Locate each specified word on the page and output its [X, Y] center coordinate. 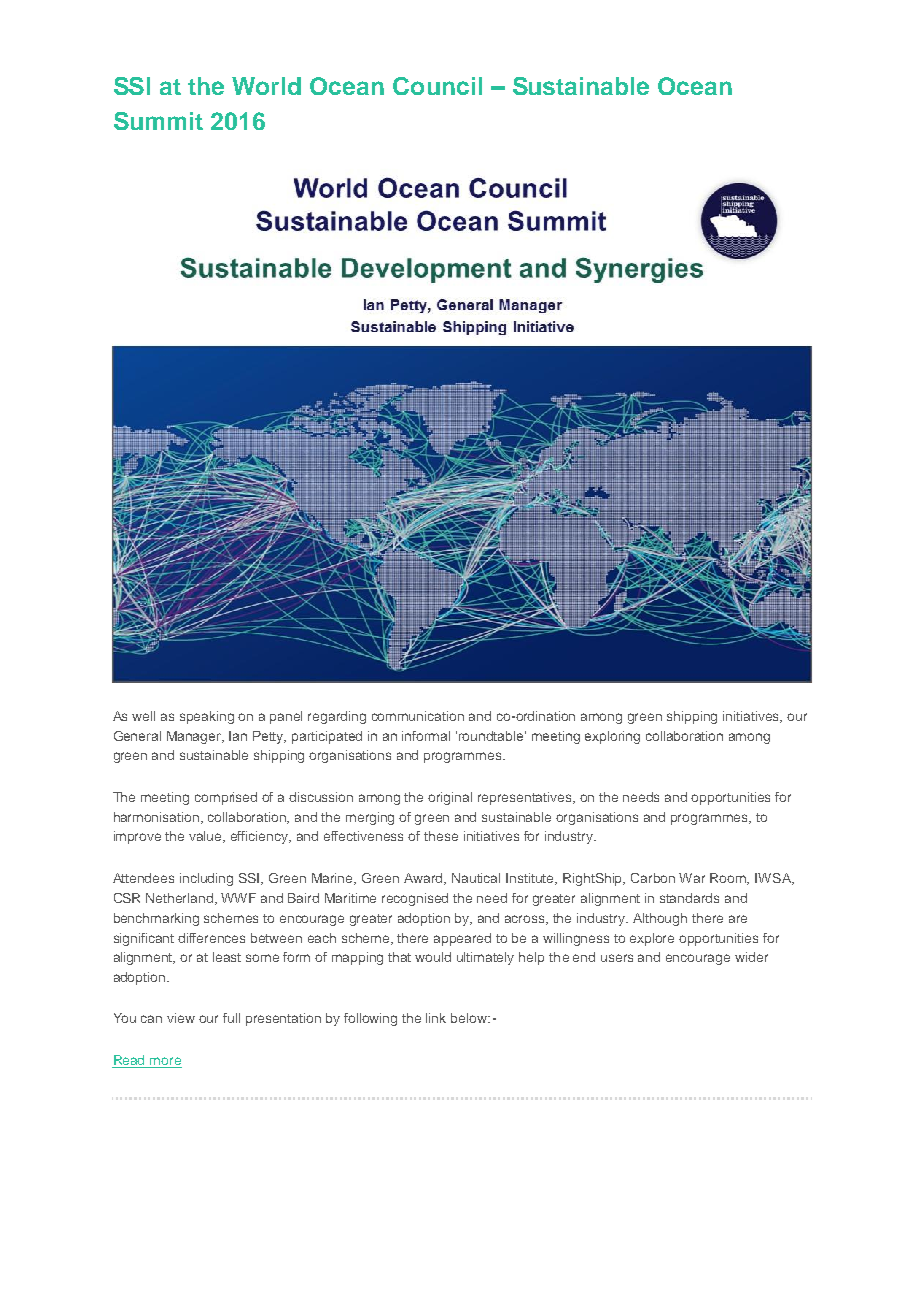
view [181, 1018]
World [266, 86]
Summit [158, 121]
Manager [195, 737]
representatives [526, 798]
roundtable [492, 736]
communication [418, 716]
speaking [207, 717]
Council [437, 86]
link [436, 1018]
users [617, 958]
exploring [612, 737]
